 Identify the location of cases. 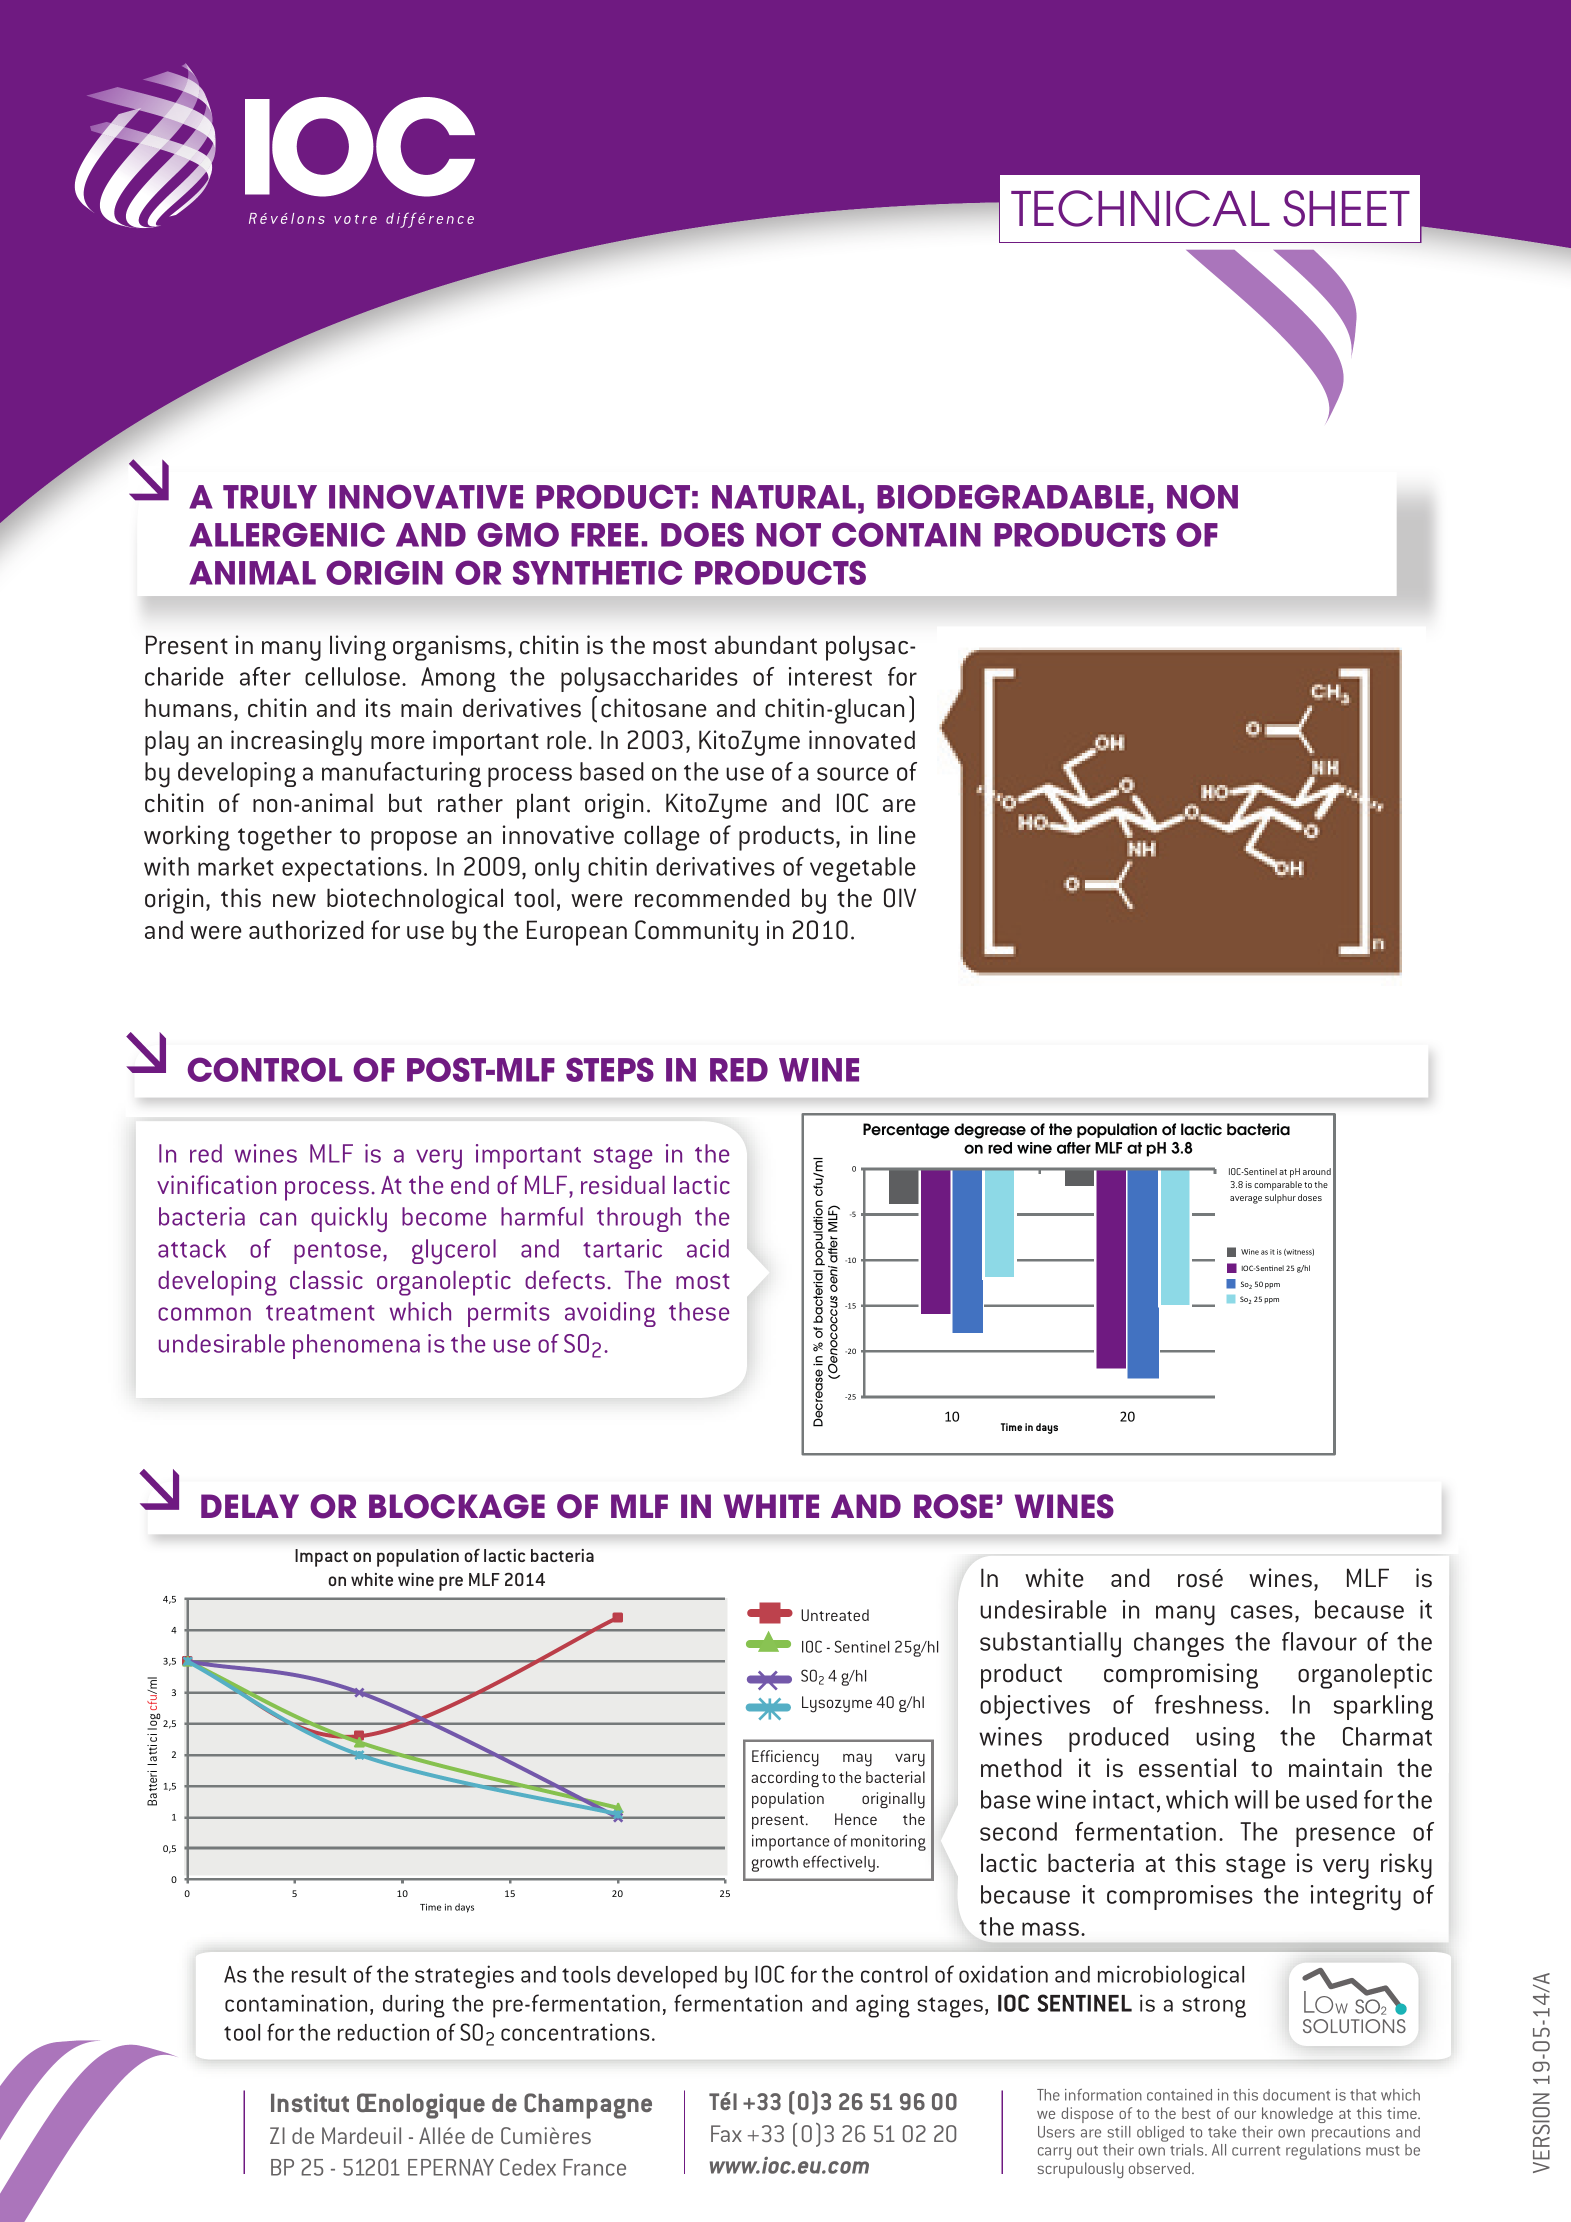
(1262, 1612).
